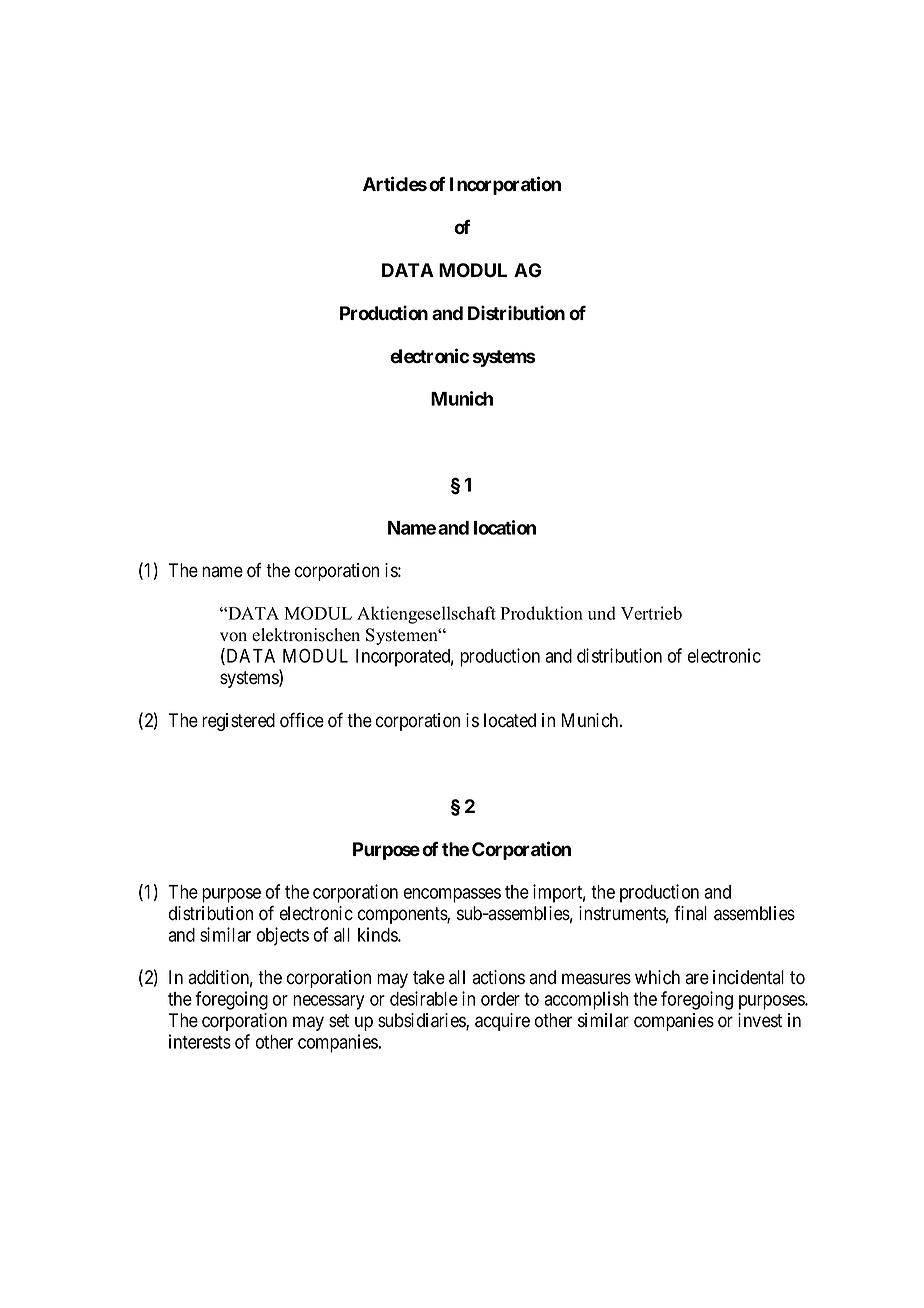 This screenshot has height=1308, width=924. I want to click on are, so click(697, 979).
